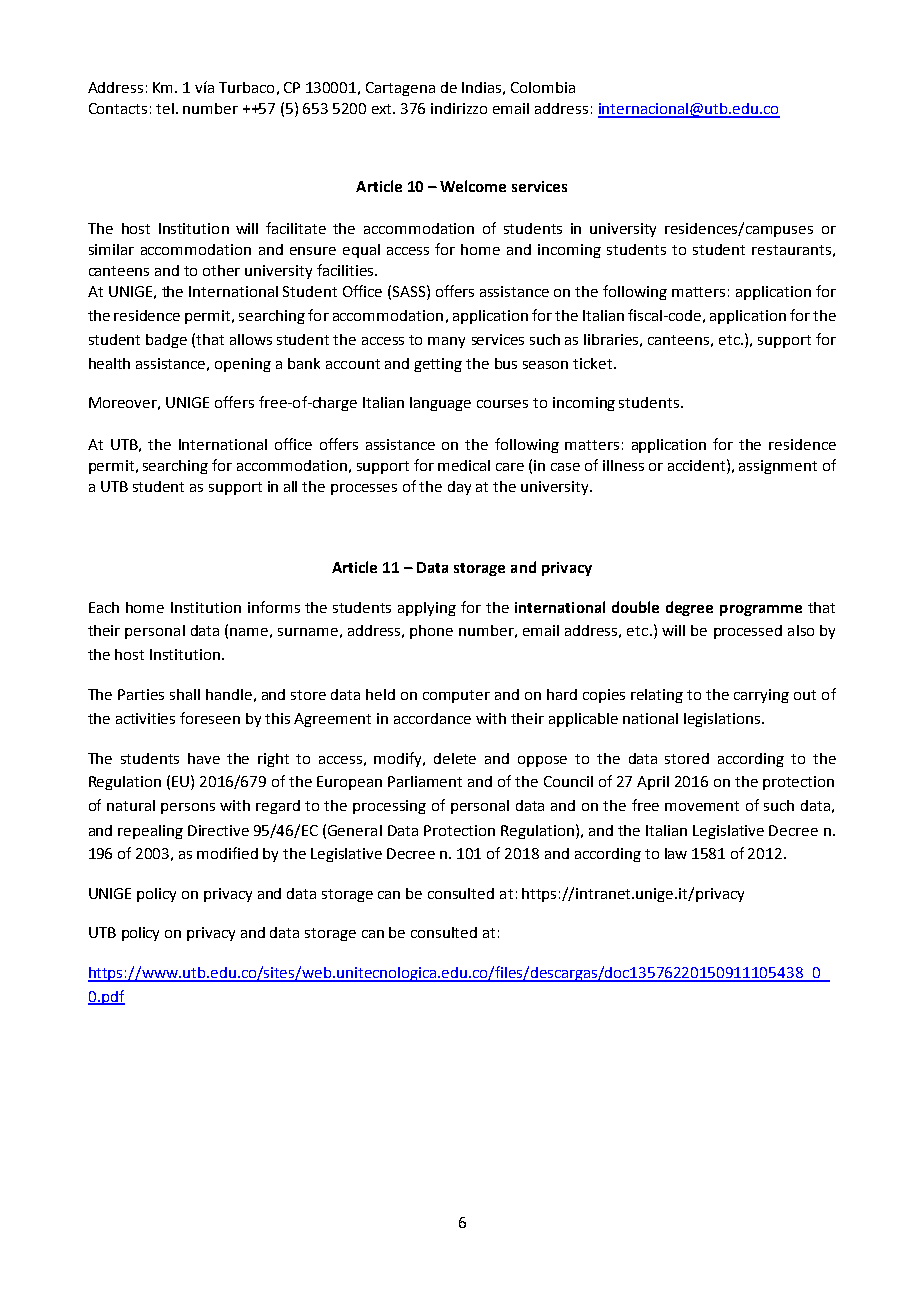  I want to click on Directive, so click(218, 830).
